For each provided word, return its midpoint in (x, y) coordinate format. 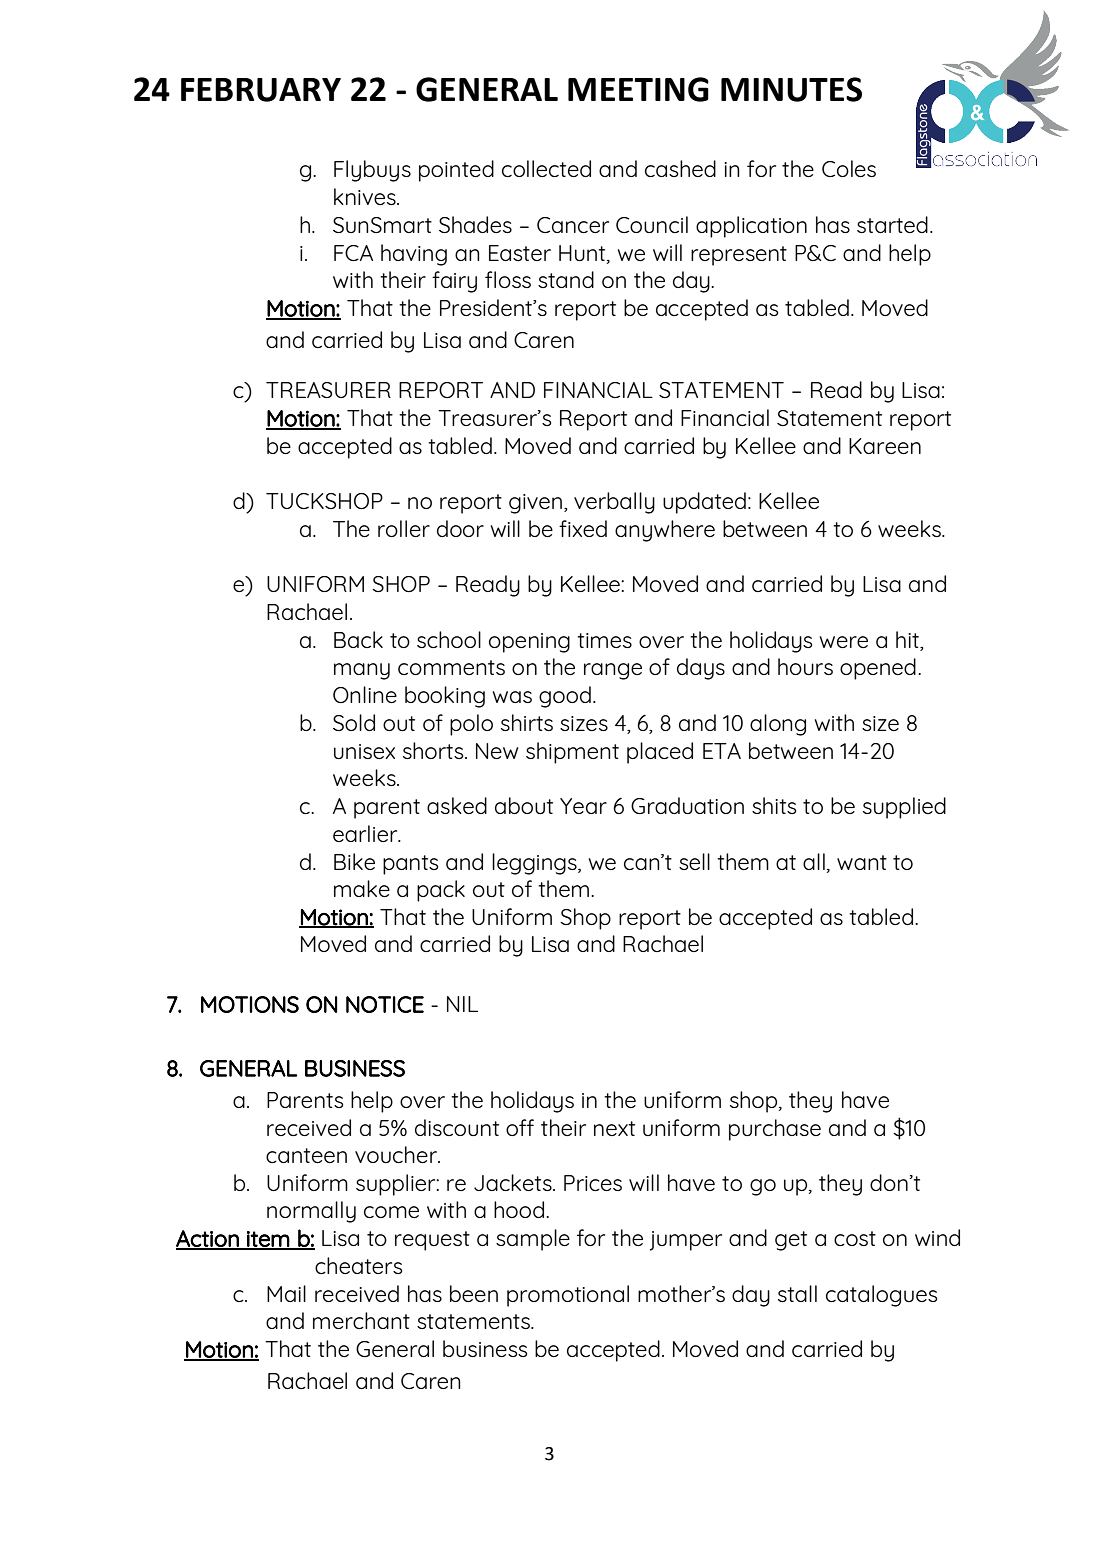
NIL (462, 1004)
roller (404, 528)
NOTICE (385, 1004)
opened (878, 669)
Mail (286, 1293)
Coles (849, 168)
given (535, 504)
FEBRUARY (261, 90)
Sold (354, 722)
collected (546, 168)
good (565, 697)
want (862, 862)
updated (704, 503)
